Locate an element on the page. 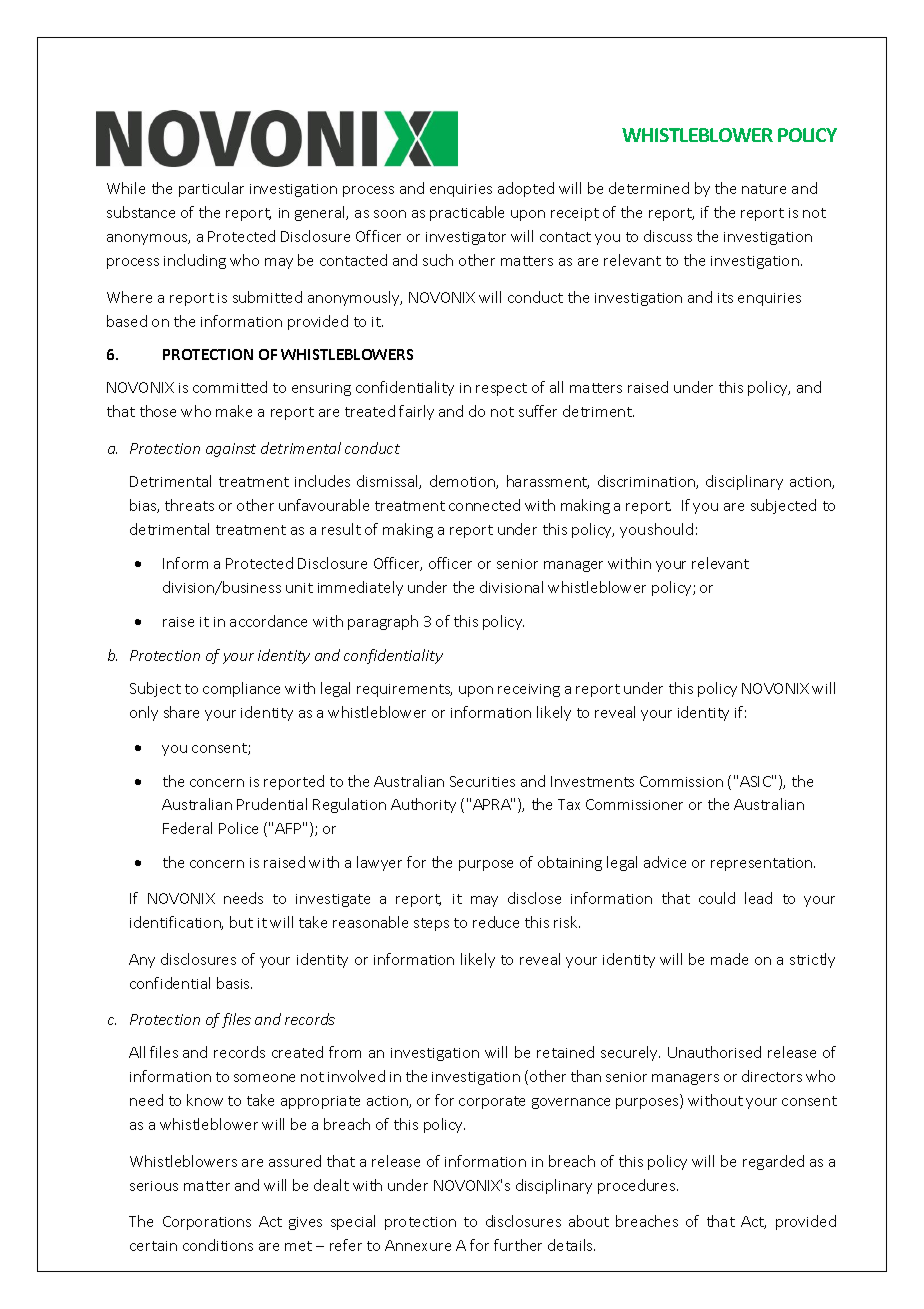 The image size is (924, 1309). Investments is located at coordinates (592, 781).
